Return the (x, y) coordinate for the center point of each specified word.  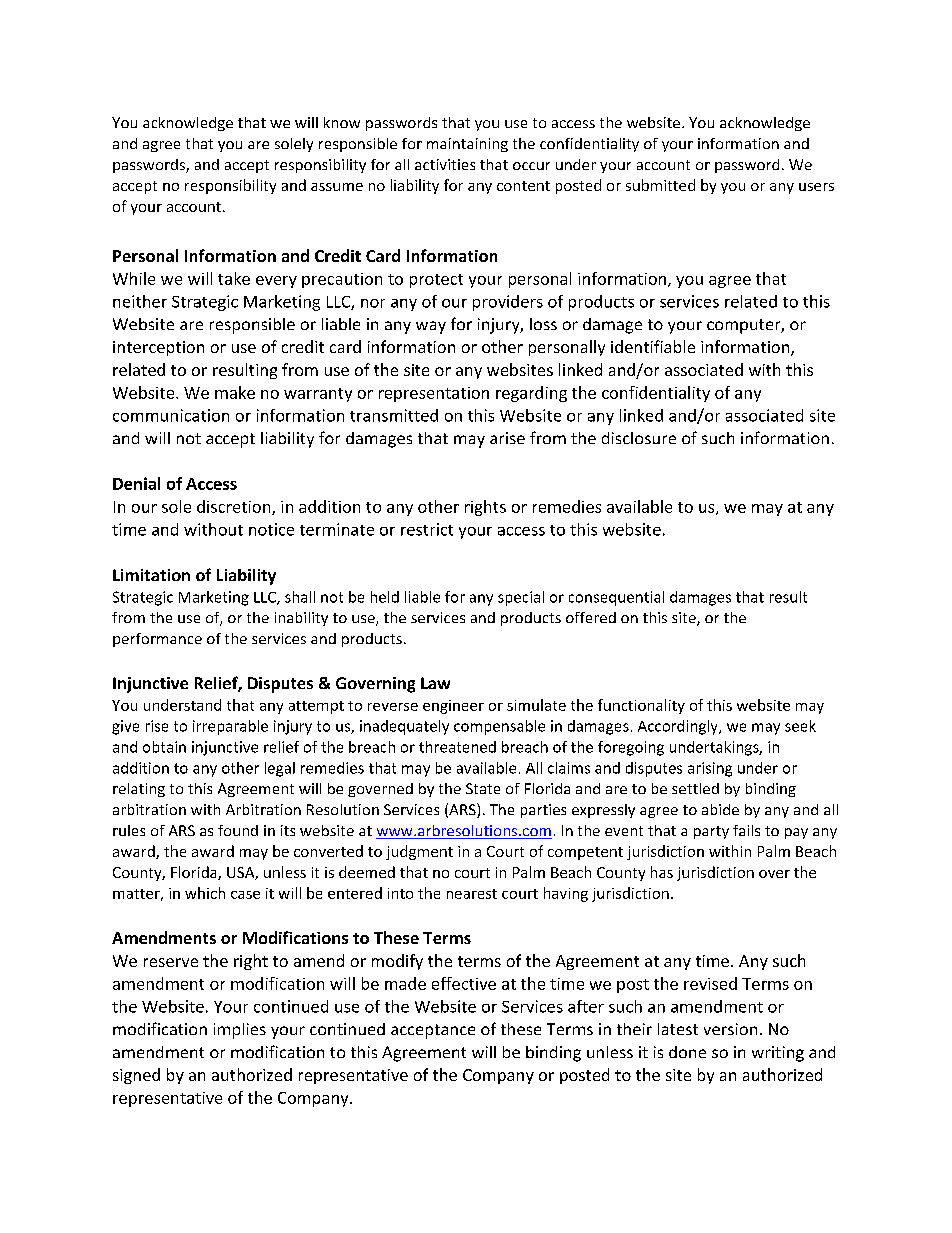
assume (337, 187)
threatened (457, 747)
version (730, 1029)
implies (240, 1031)
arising (710, 769)
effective (464, 983)
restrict (427, 529)
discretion (235, 507)
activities (445, 164)
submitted (660, 185)
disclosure (639, 438)
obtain (164, 747)
